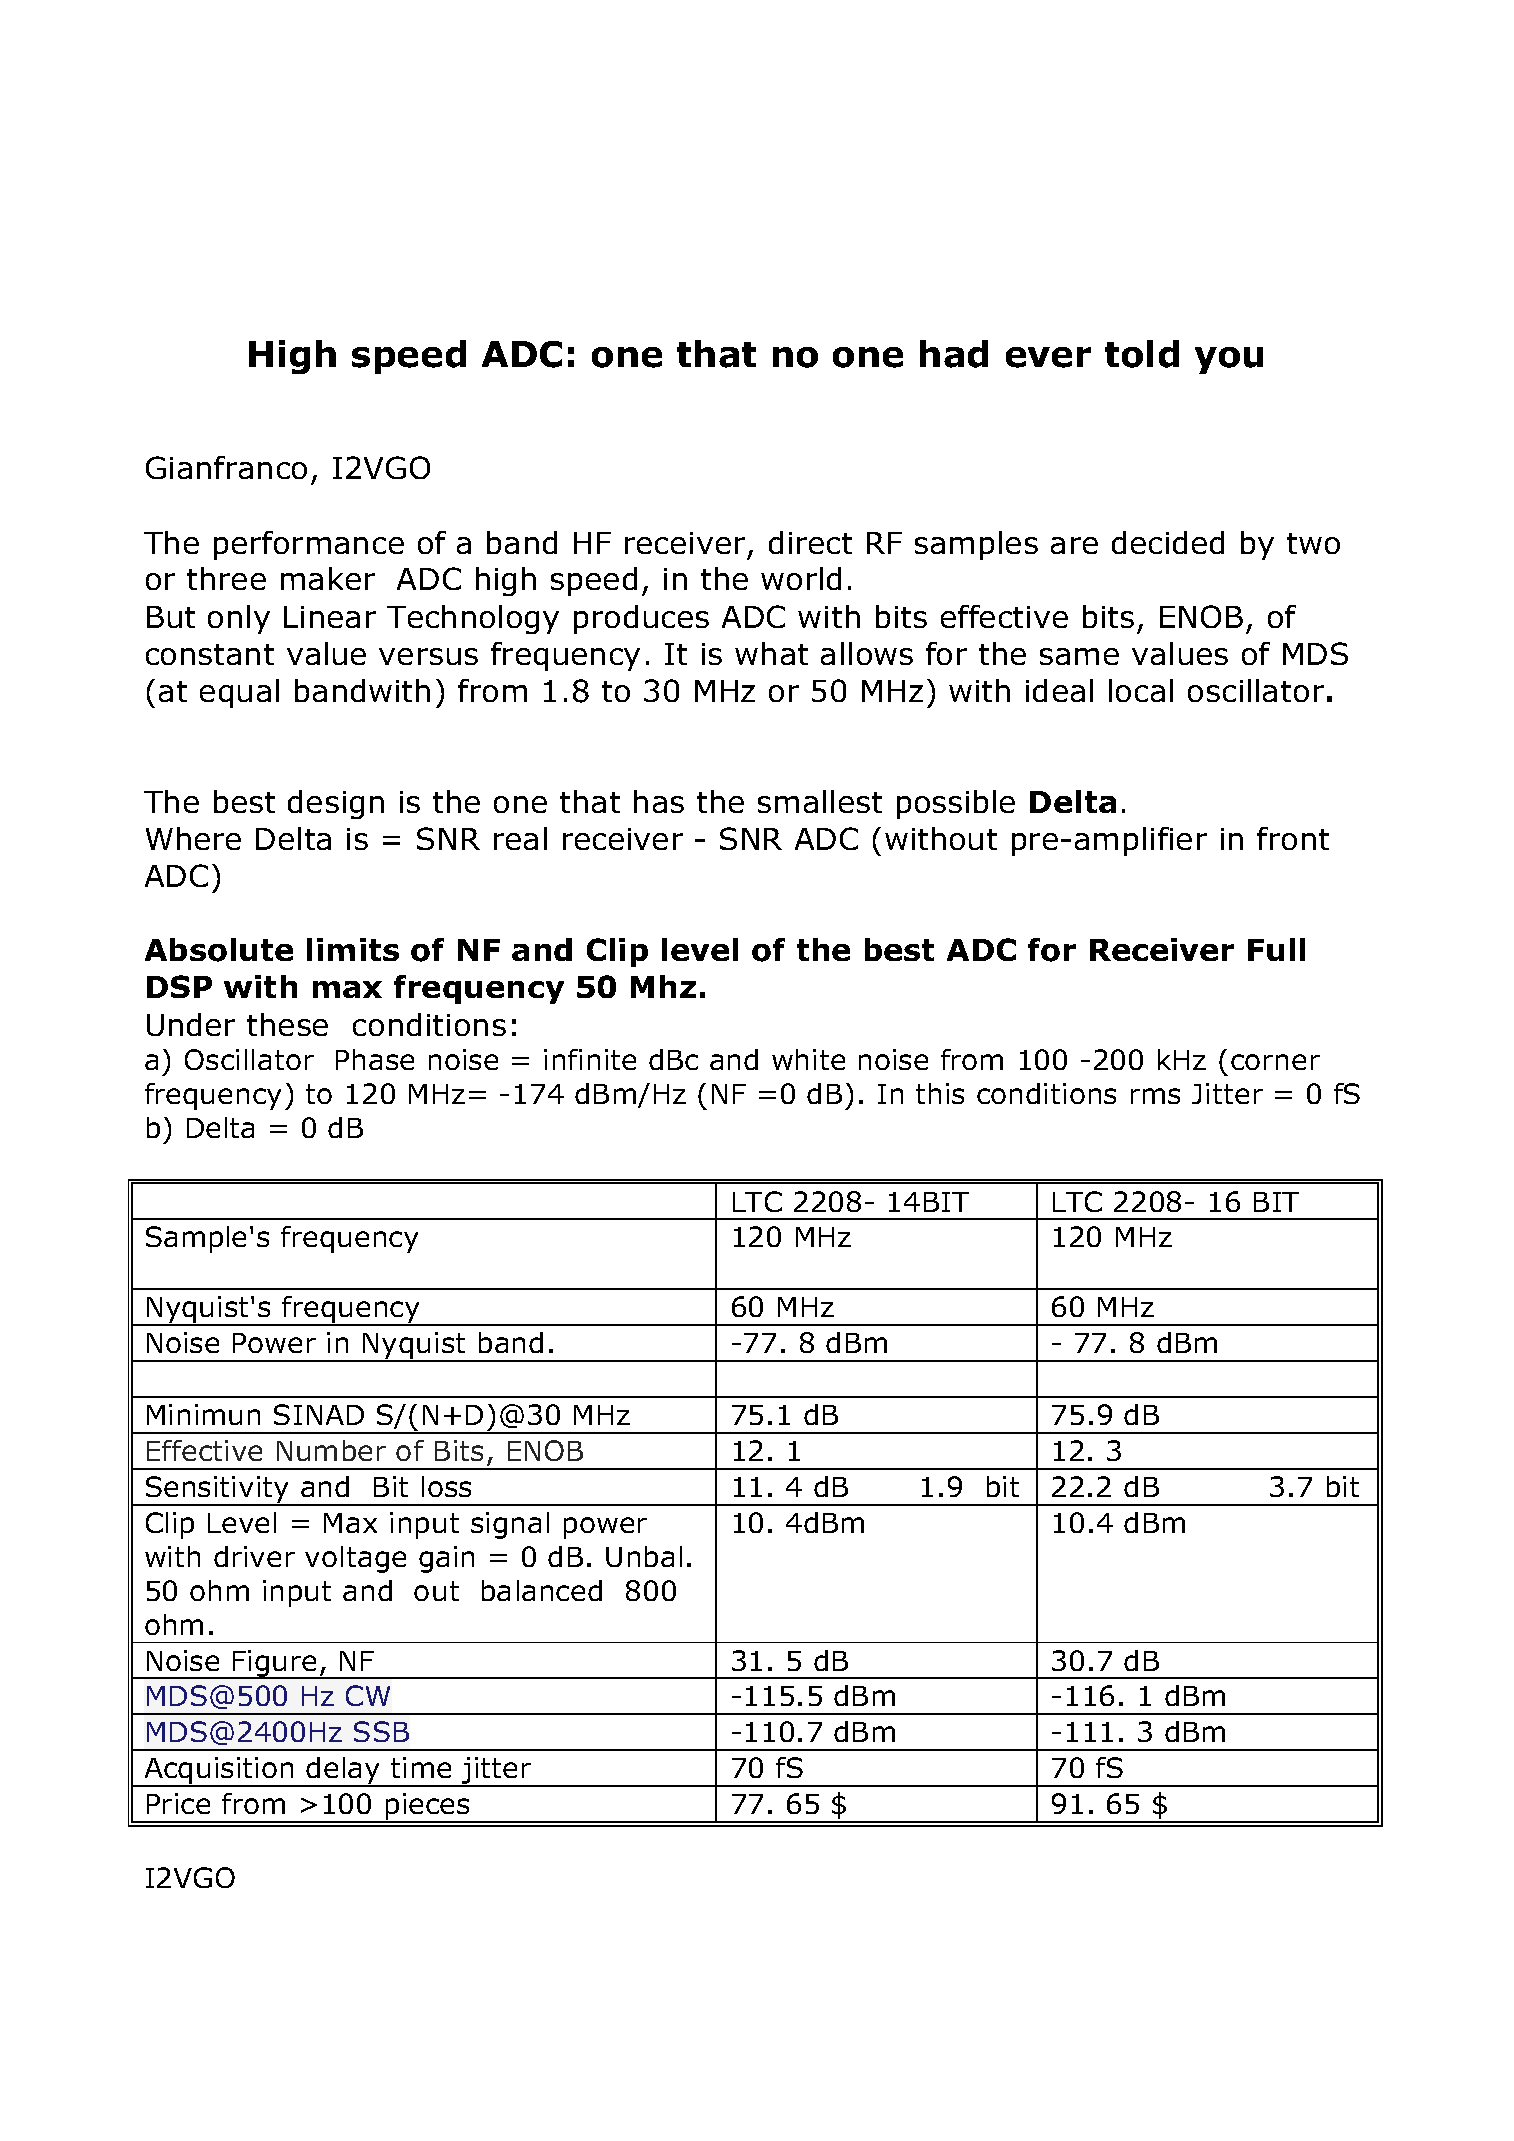  Describe the element at coordinates (421, 1767) in the screenshot. I see `time` at that location.
